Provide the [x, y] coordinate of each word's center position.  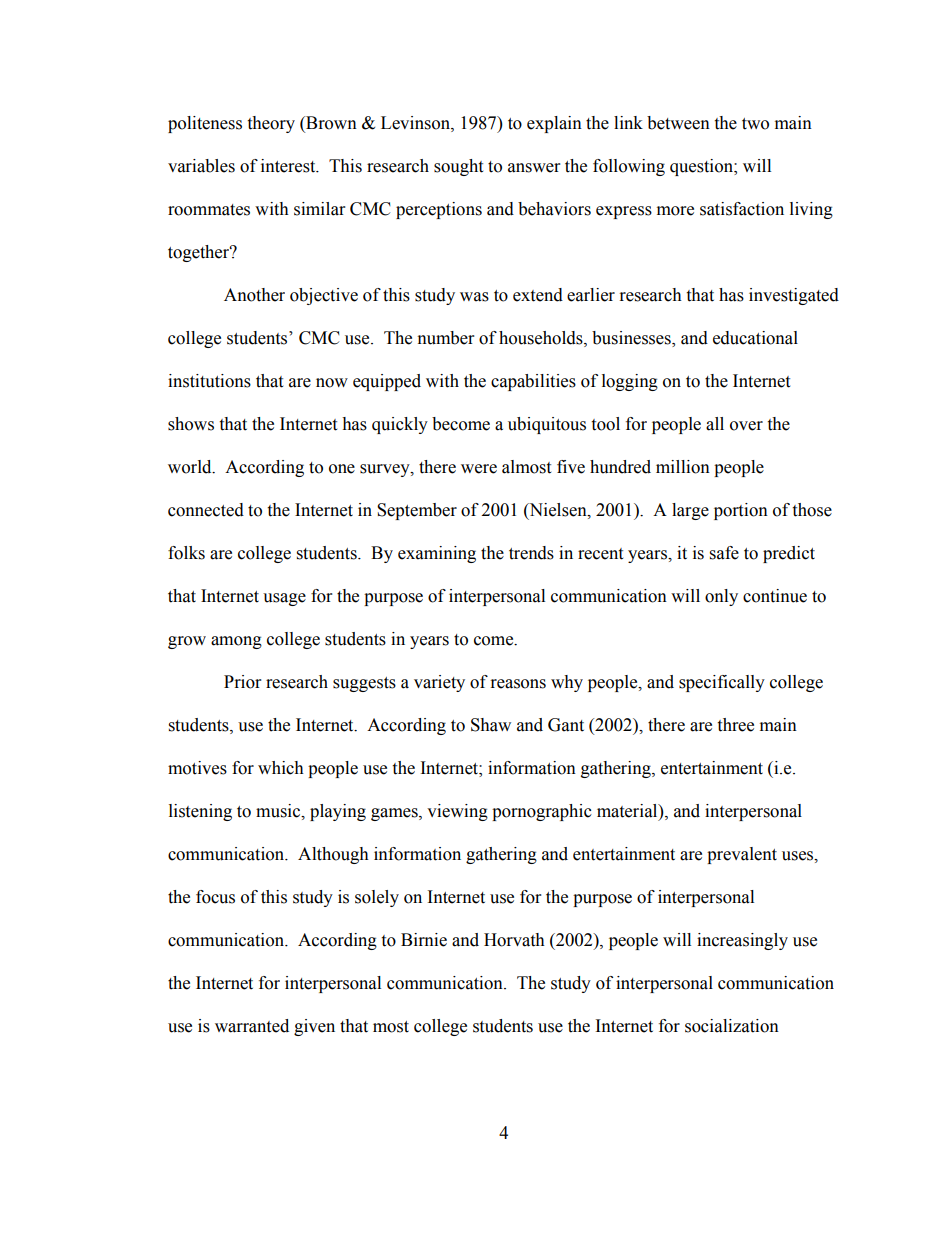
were [479, 469]
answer [534, 168]
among [236, 642]
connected [206, 510]
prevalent [742, 855]
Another [254, 295]
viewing [457, 812]
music [279, 811]
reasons [518, 684]
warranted [252, 1026]
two [755, 124]
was [474, 297]
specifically [722, 683]
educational [755, 338]
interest [289, 166]
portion [741, 511]
